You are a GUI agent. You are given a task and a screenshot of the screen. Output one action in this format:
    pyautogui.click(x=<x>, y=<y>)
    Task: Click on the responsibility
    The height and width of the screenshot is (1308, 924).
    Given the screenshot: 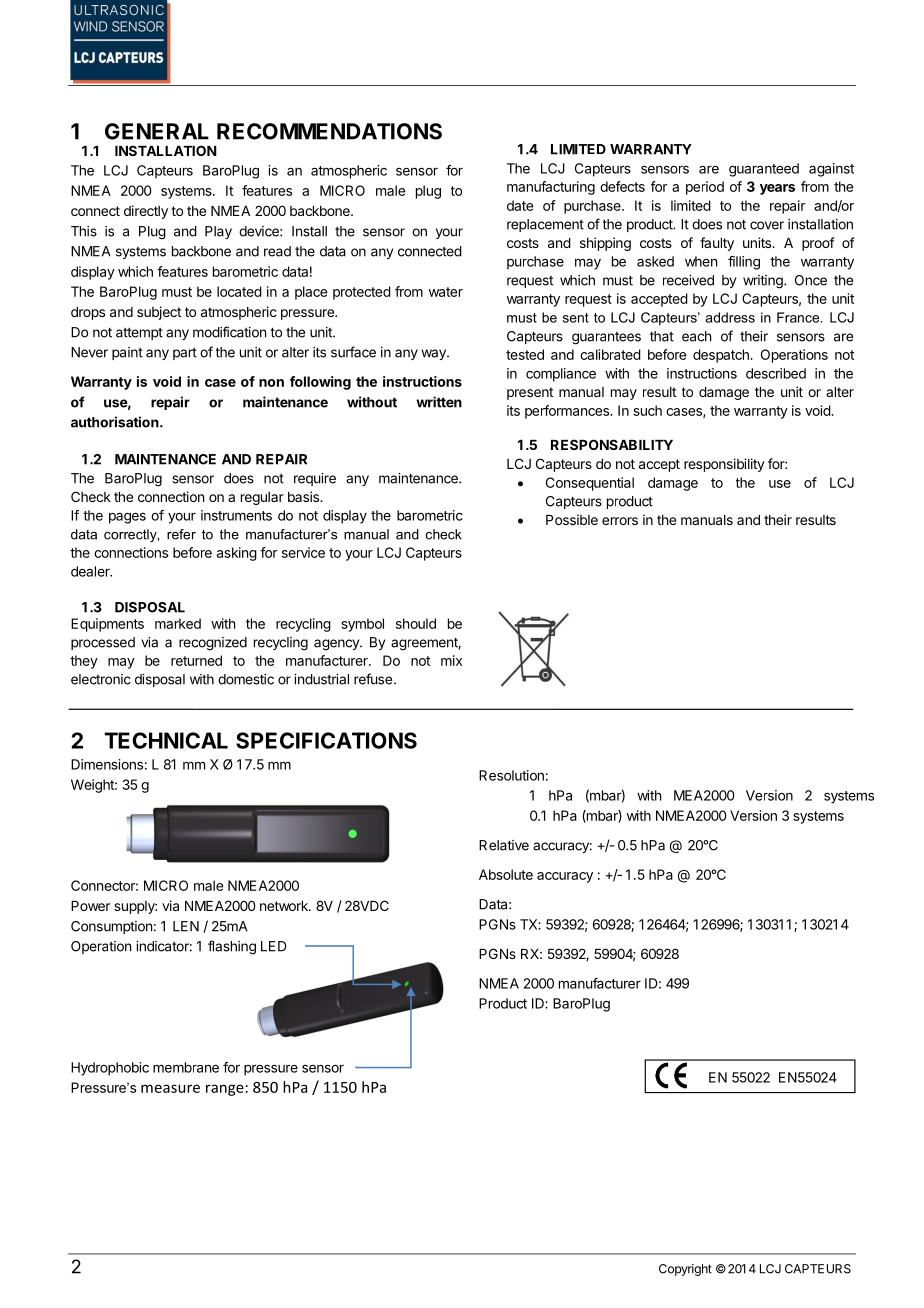 What is the action you would take?
    pyautogui.click(x=724, y=465)
